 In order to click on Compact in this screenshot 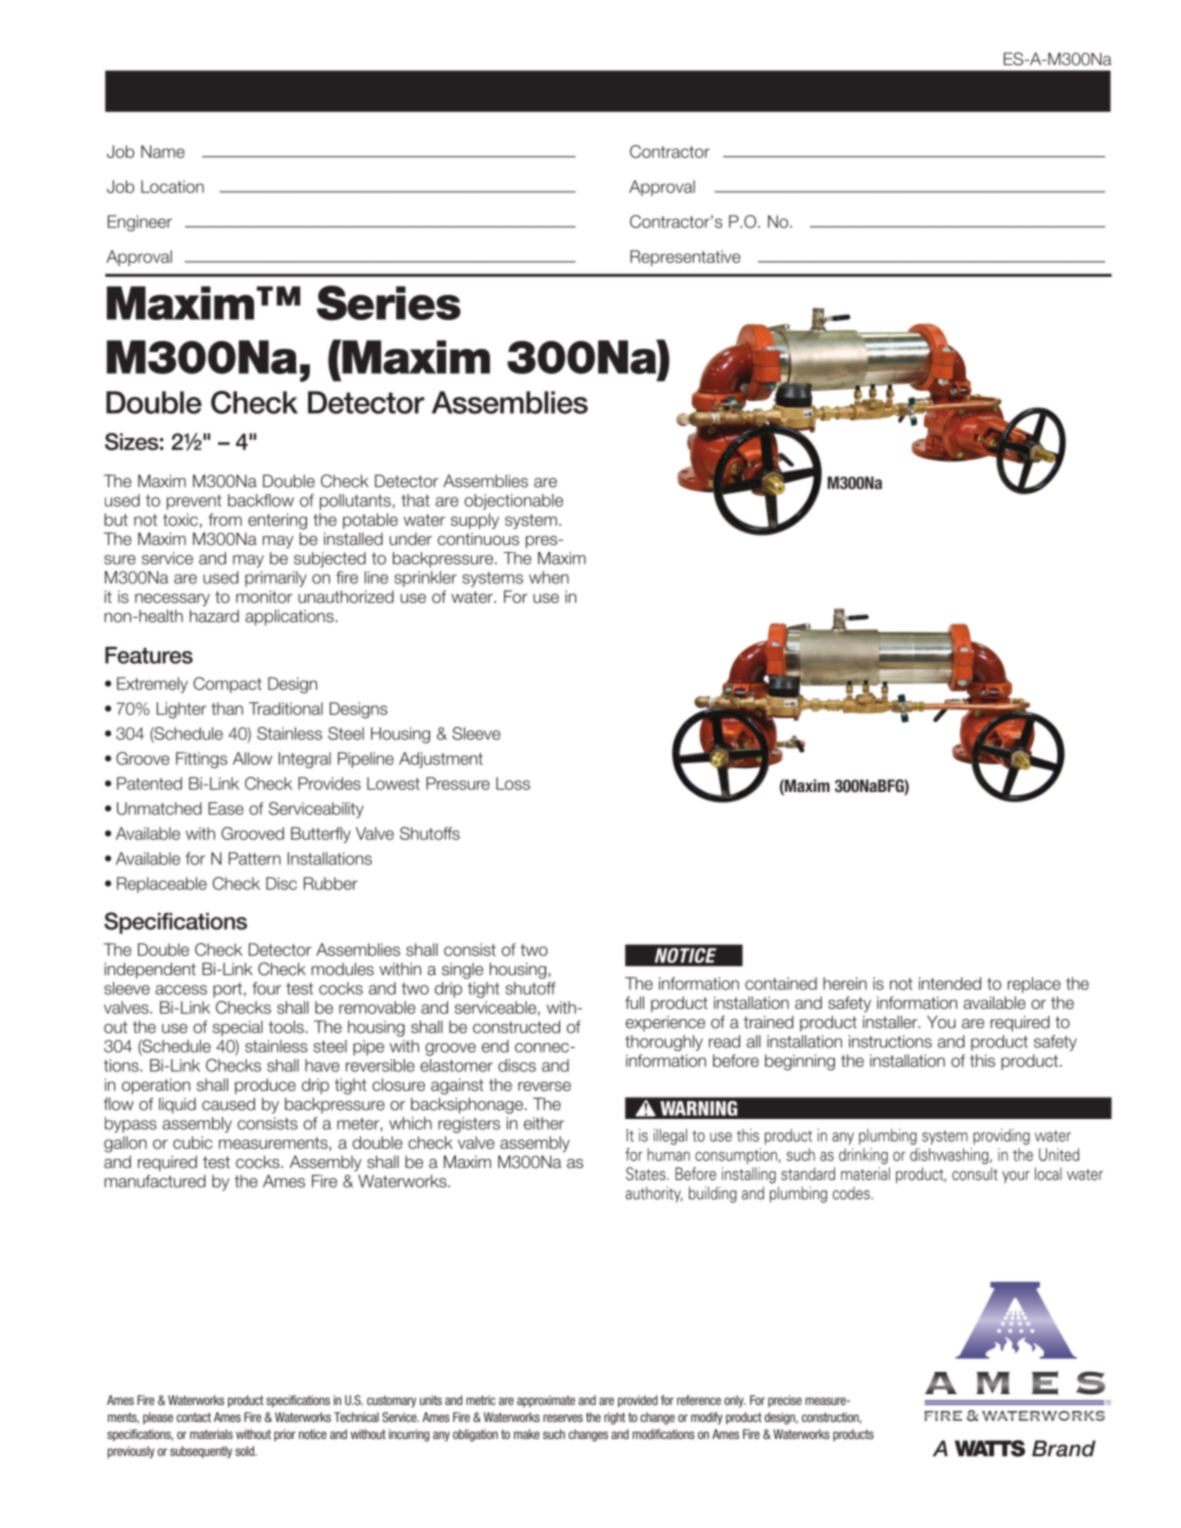, I will do `click(227, 685)`.
